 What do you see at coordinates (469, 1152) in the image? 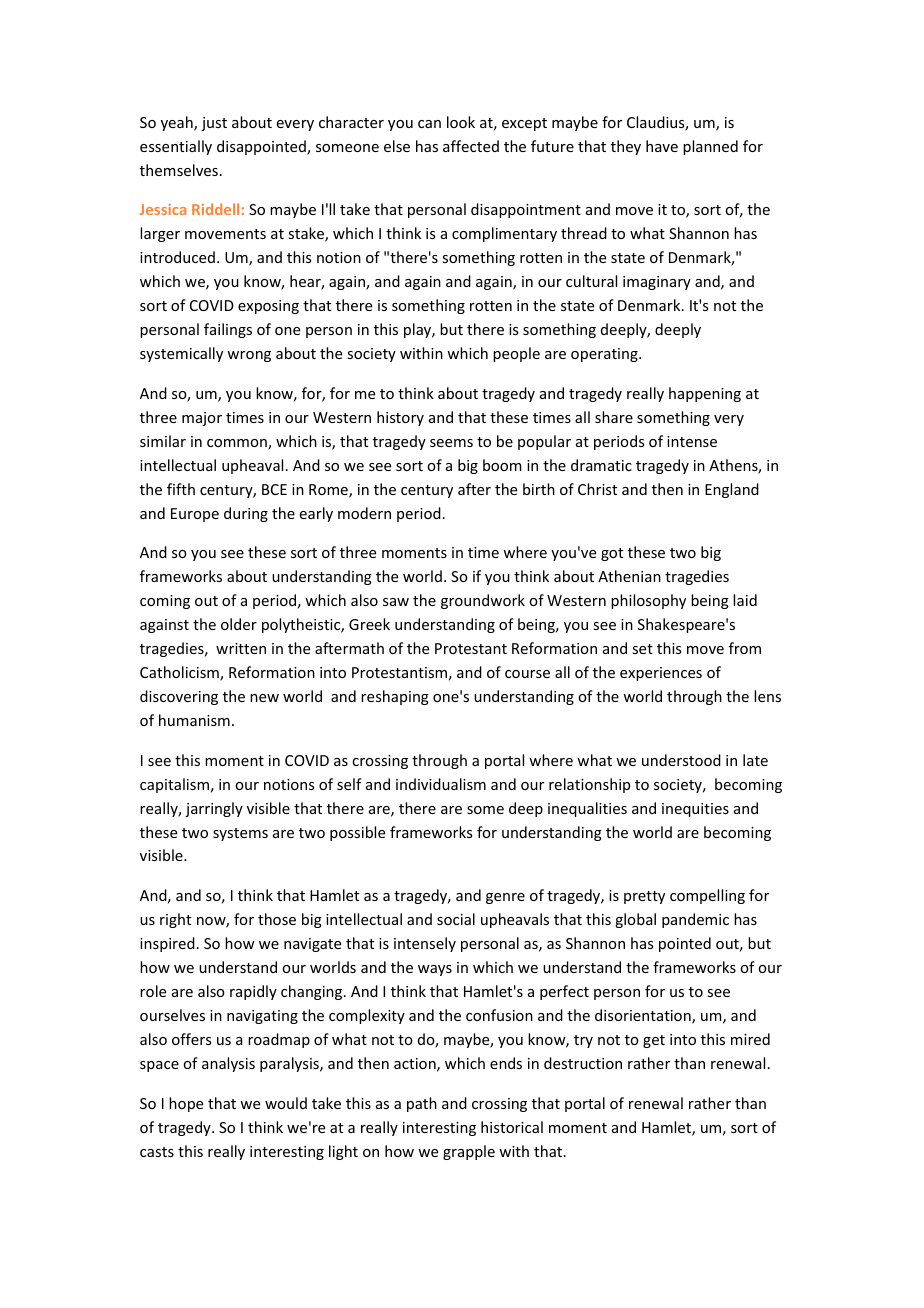
I see `grapple` at bounding box center [469, 1152].
